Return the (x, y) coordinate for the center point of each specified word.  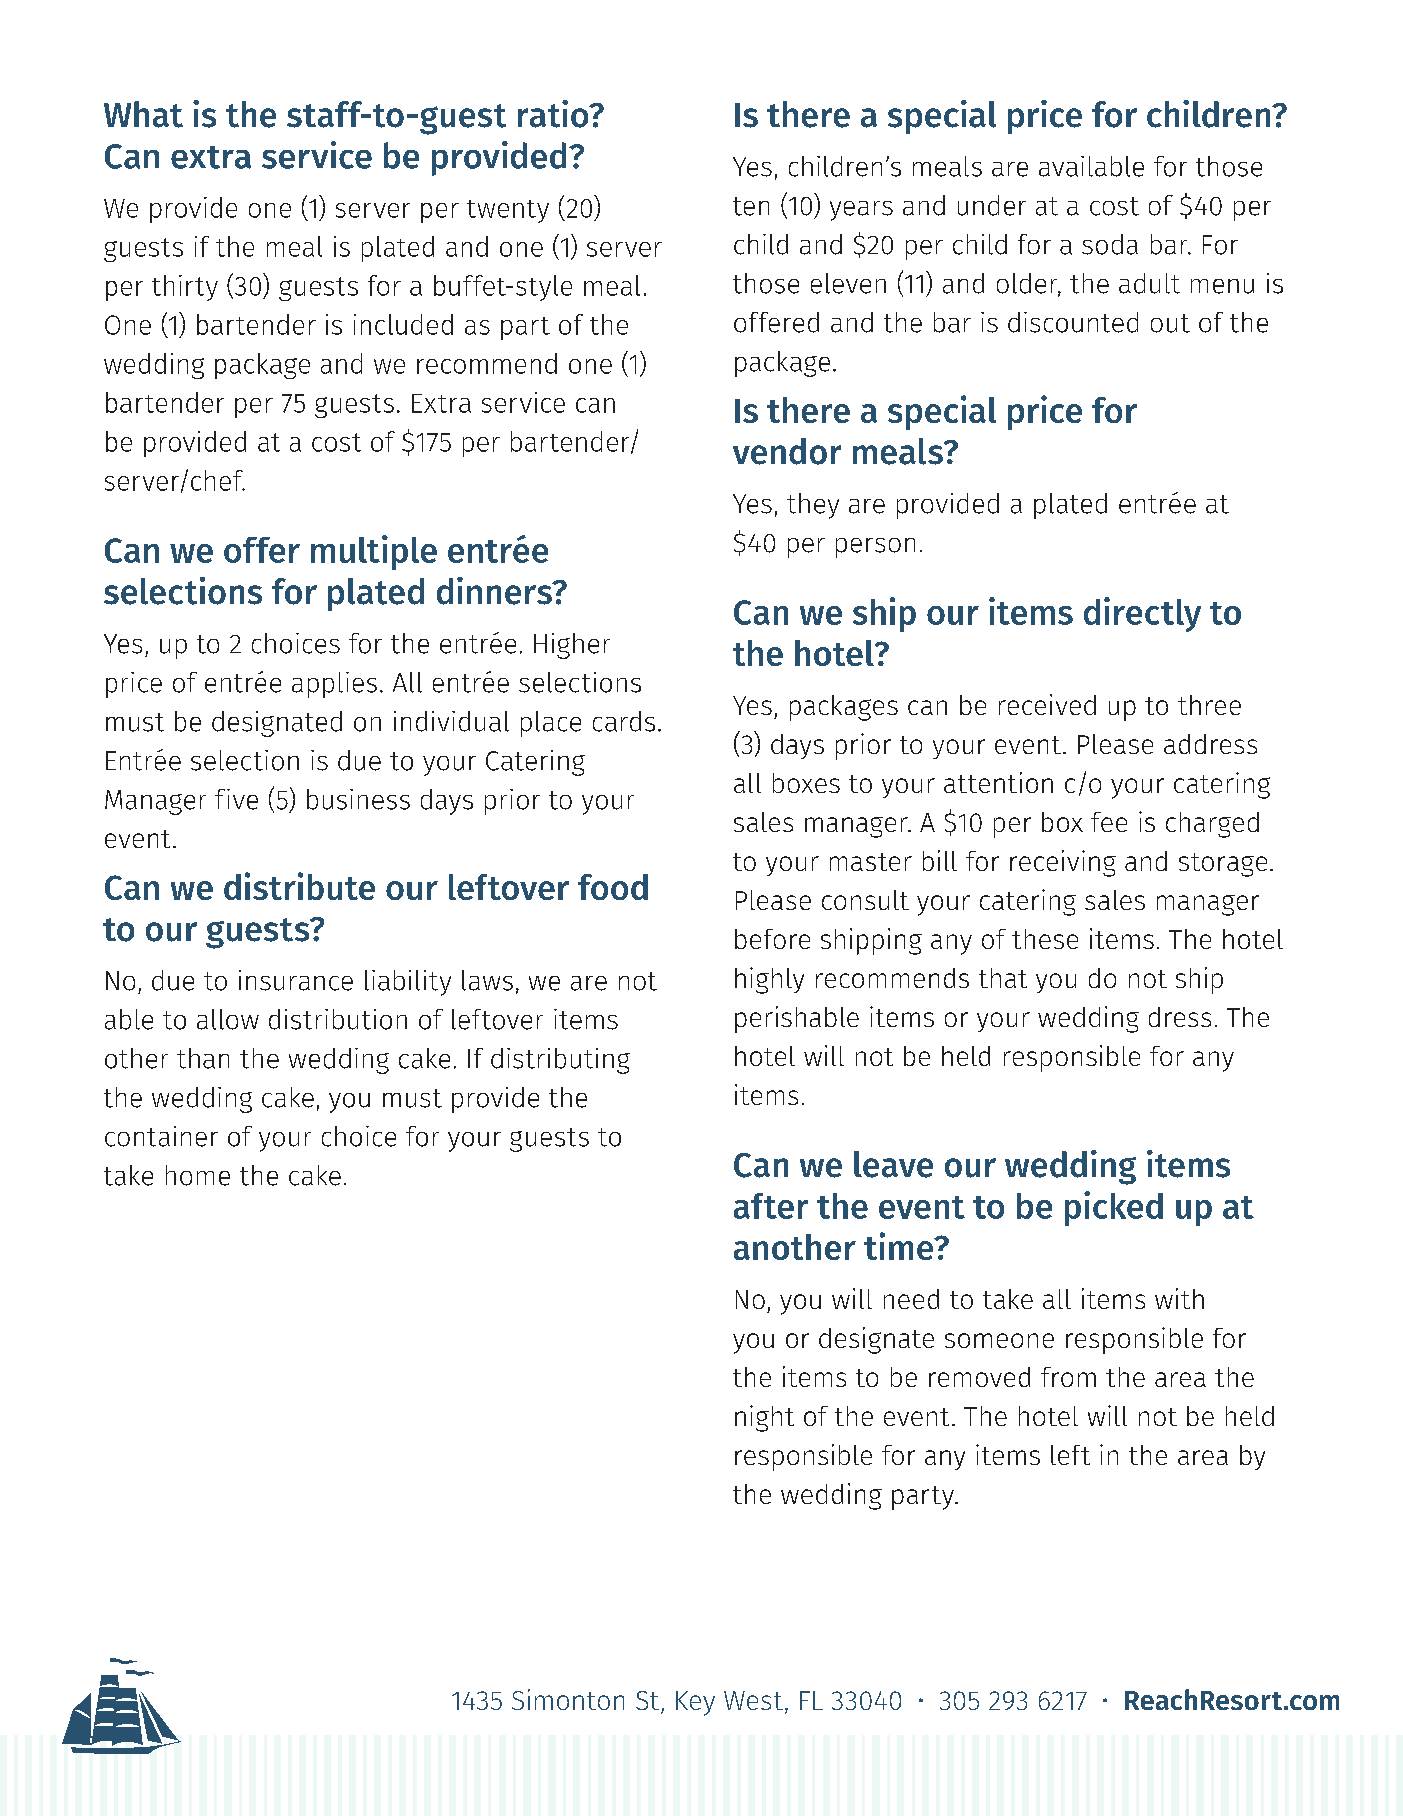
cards (624, 721)
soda (1110, 244)
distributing (560, 1061)
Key (695, 1703)
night (764, 1418)
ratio (554, 114)
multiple (374, 552)
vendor (787, 451)
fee (1109, 822)
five (236, 799)
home (198, 1175)
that (1003, 978)
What (143, 114)
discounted (1073, 322)
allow (228, 1019)
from (1068, 1377)
